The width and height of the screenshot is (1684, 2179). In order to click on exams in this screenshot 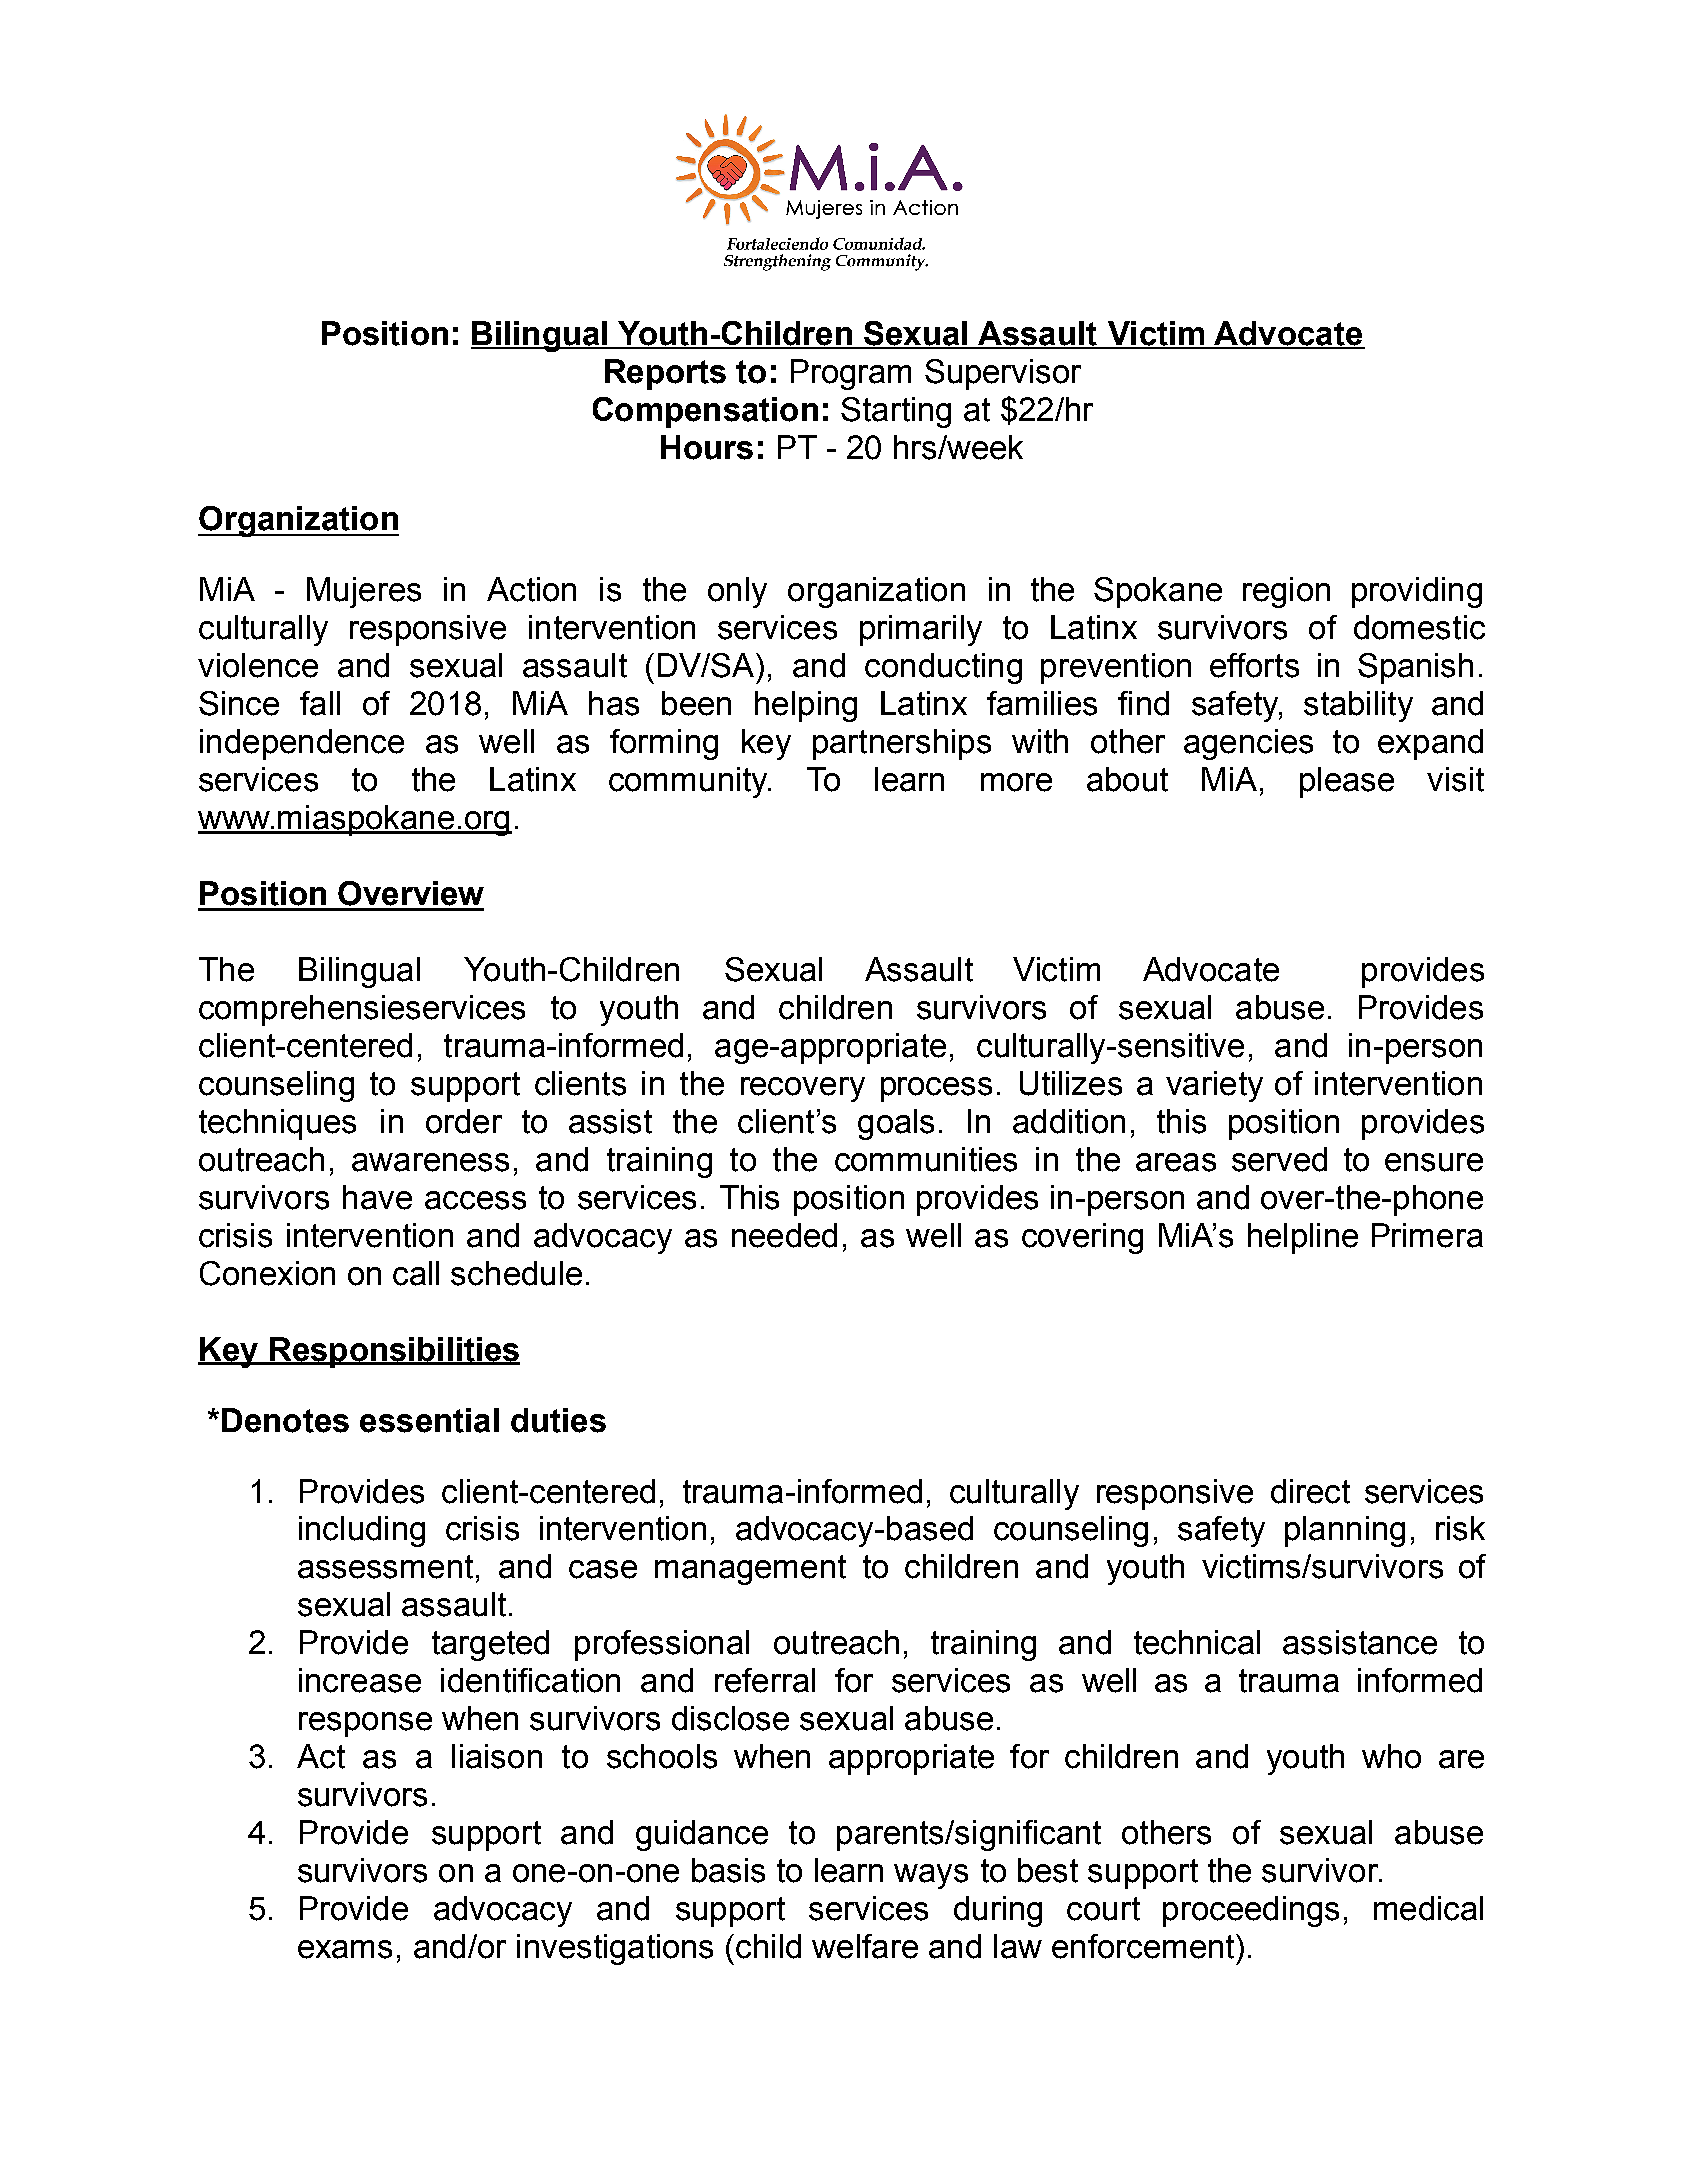, I will do `click(345, 1949)`.
